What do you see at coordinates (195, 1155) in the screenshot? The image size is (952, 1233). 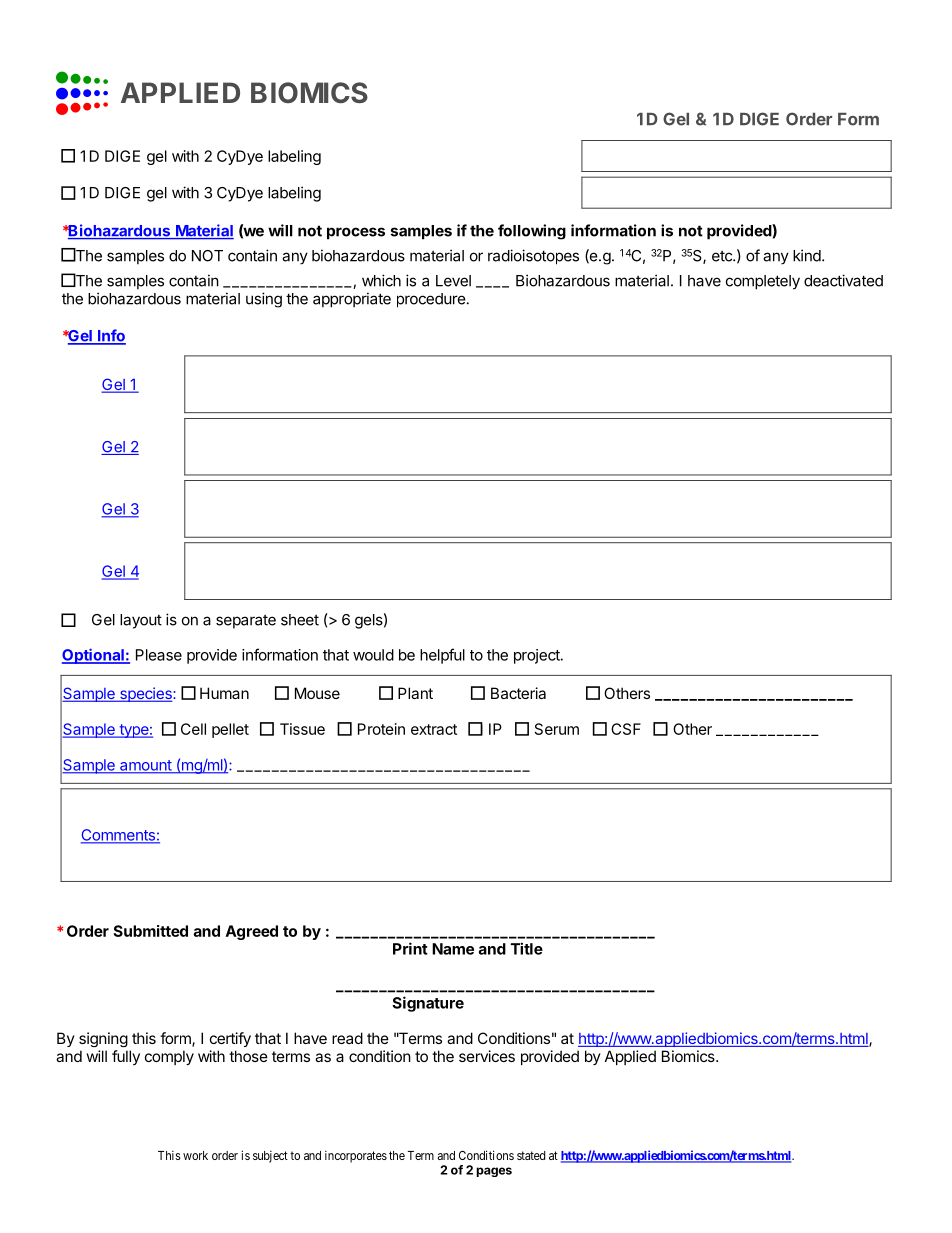 I see `work` at bounding box center [195, 1155].
